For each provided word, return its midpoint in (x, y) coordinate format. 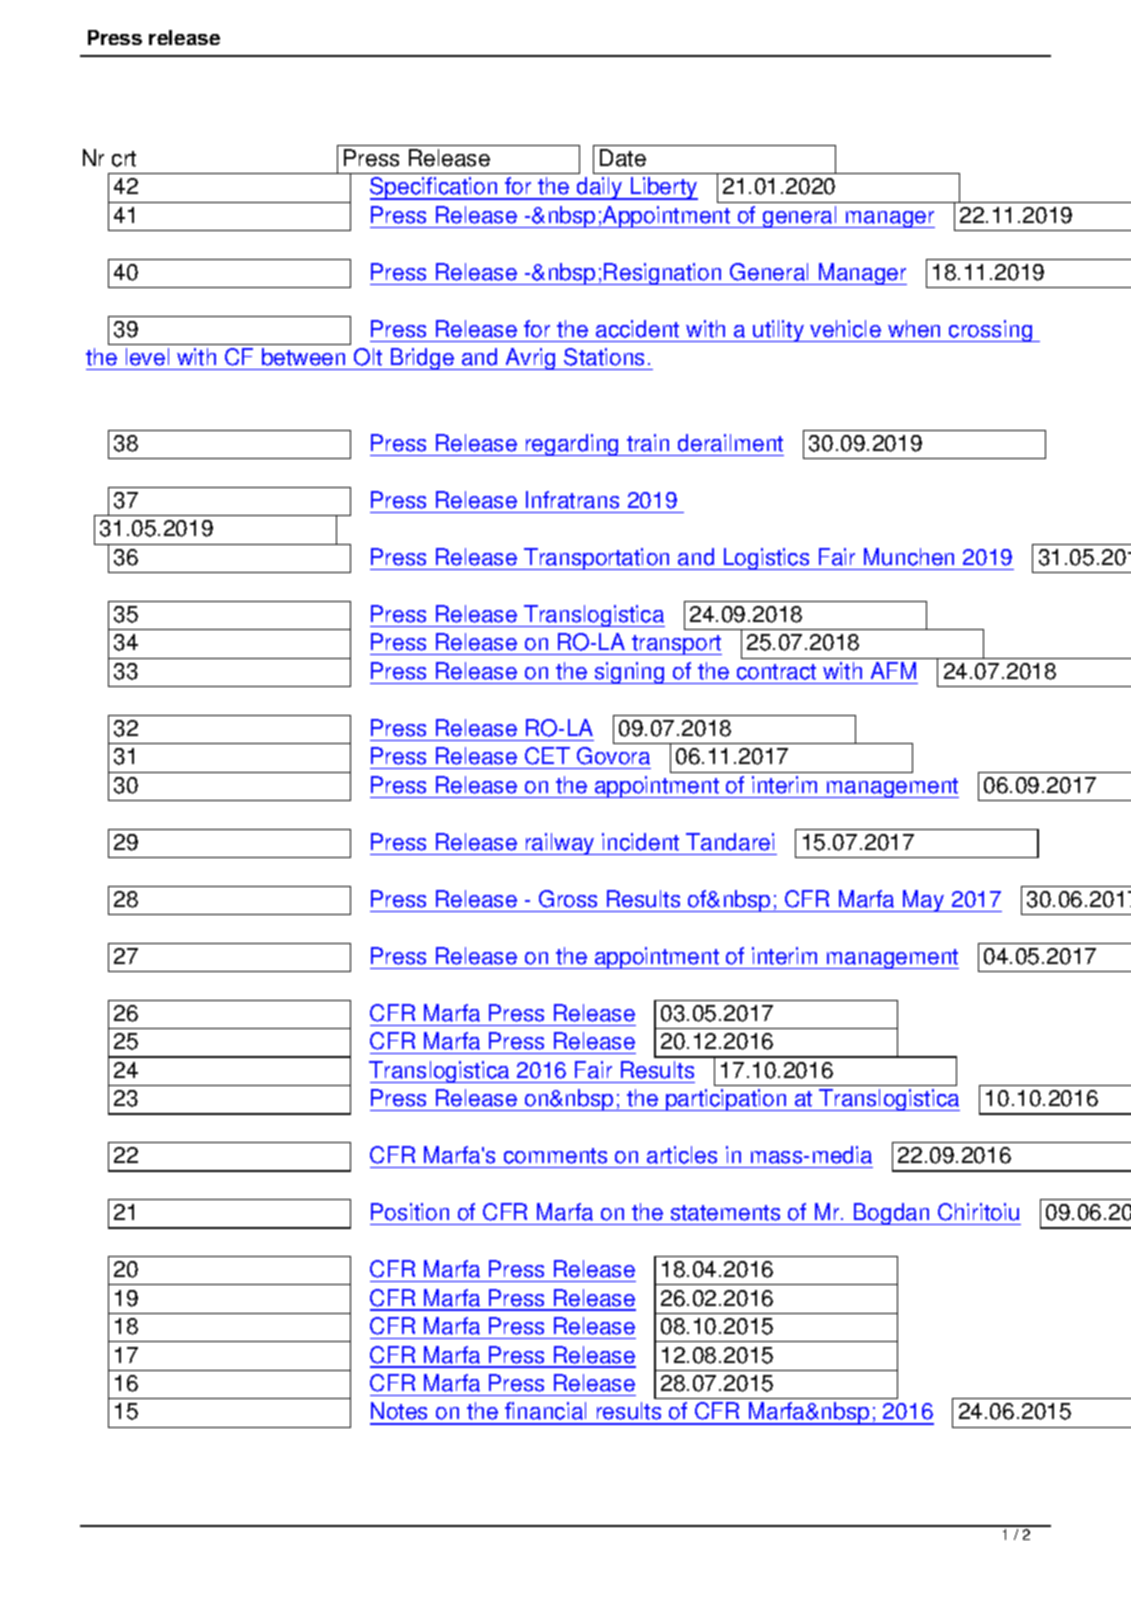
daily (599, 188)
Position (410, 1212)
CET (547, 756)
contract (776, 672)
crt (124, 159)
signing (629, 673)
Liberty (663, 188)
